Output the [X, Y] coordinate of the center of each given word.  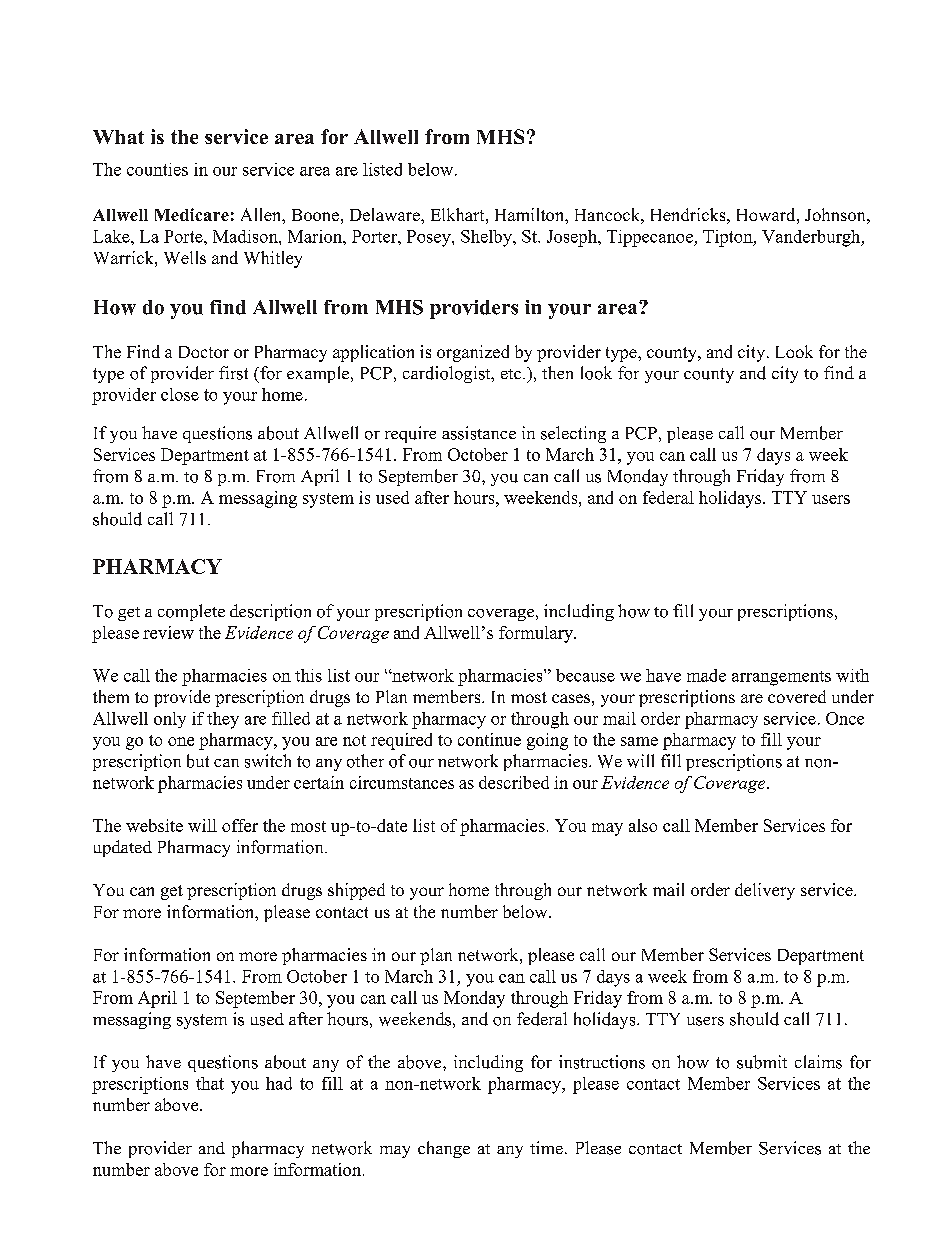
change [444, 1149]
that [210, 1083]
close [180, 394]
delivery [765, 891]
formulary [537, 634]
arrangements [781, 678]
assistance [479, 433]
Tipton [729, 238]
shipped [356, 891]
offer [240, 825]
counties [157, 169]
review [168, 632]
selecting [573, 434]
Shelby [487, 238]
